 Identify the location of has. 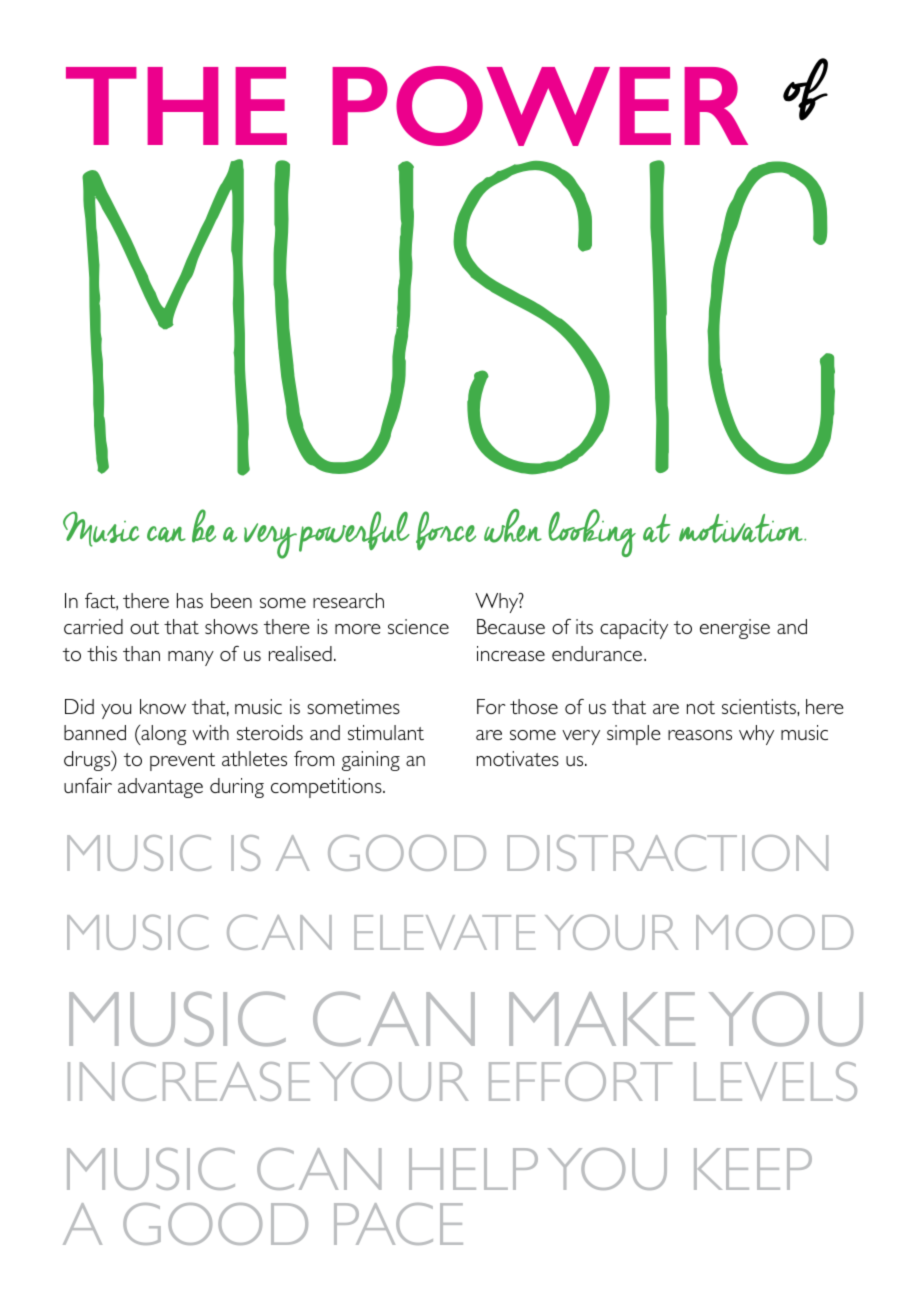
(190, 600).
